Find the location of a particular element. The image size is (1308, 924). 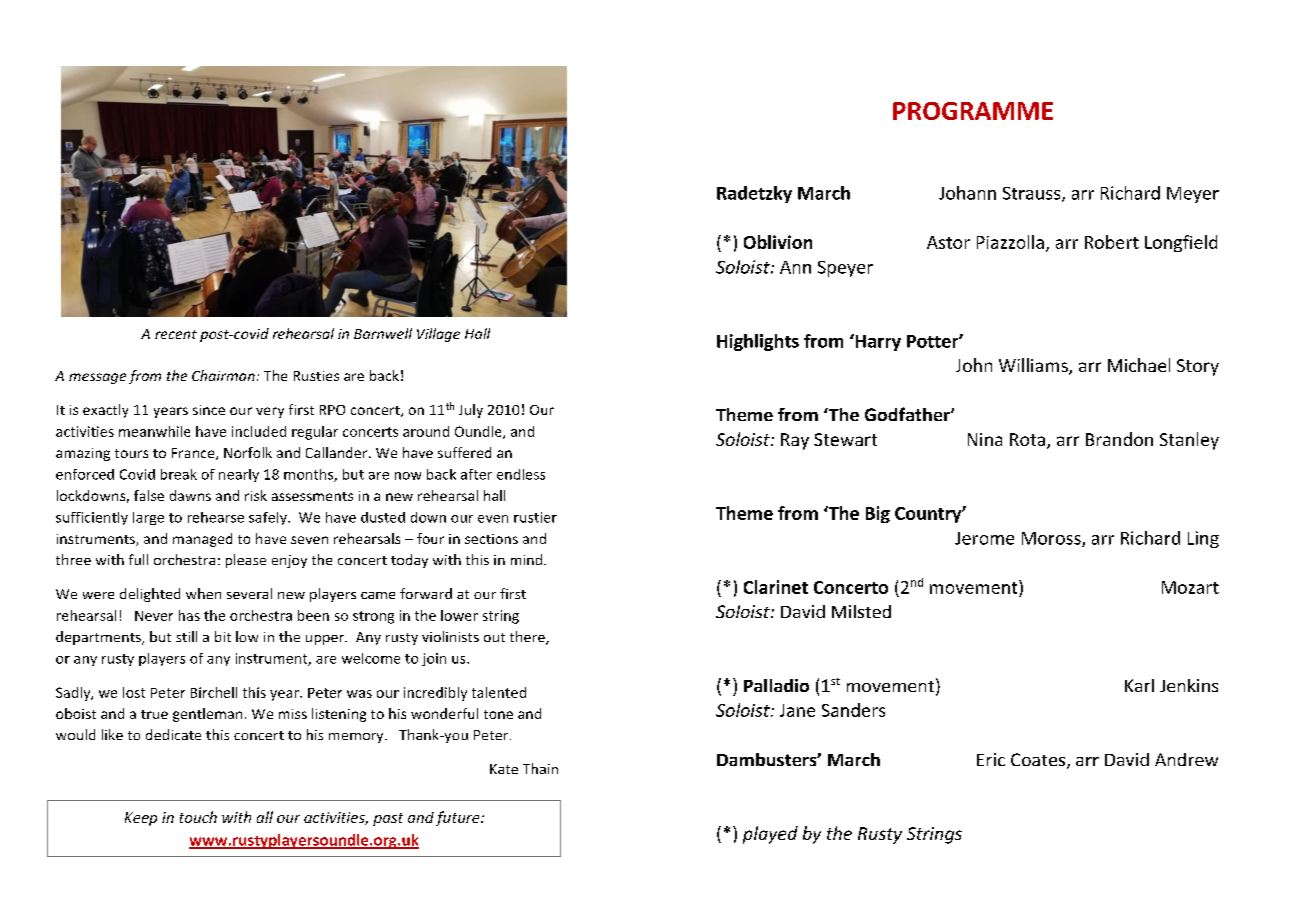

Mozart is located at coordinates (1190, 587).
